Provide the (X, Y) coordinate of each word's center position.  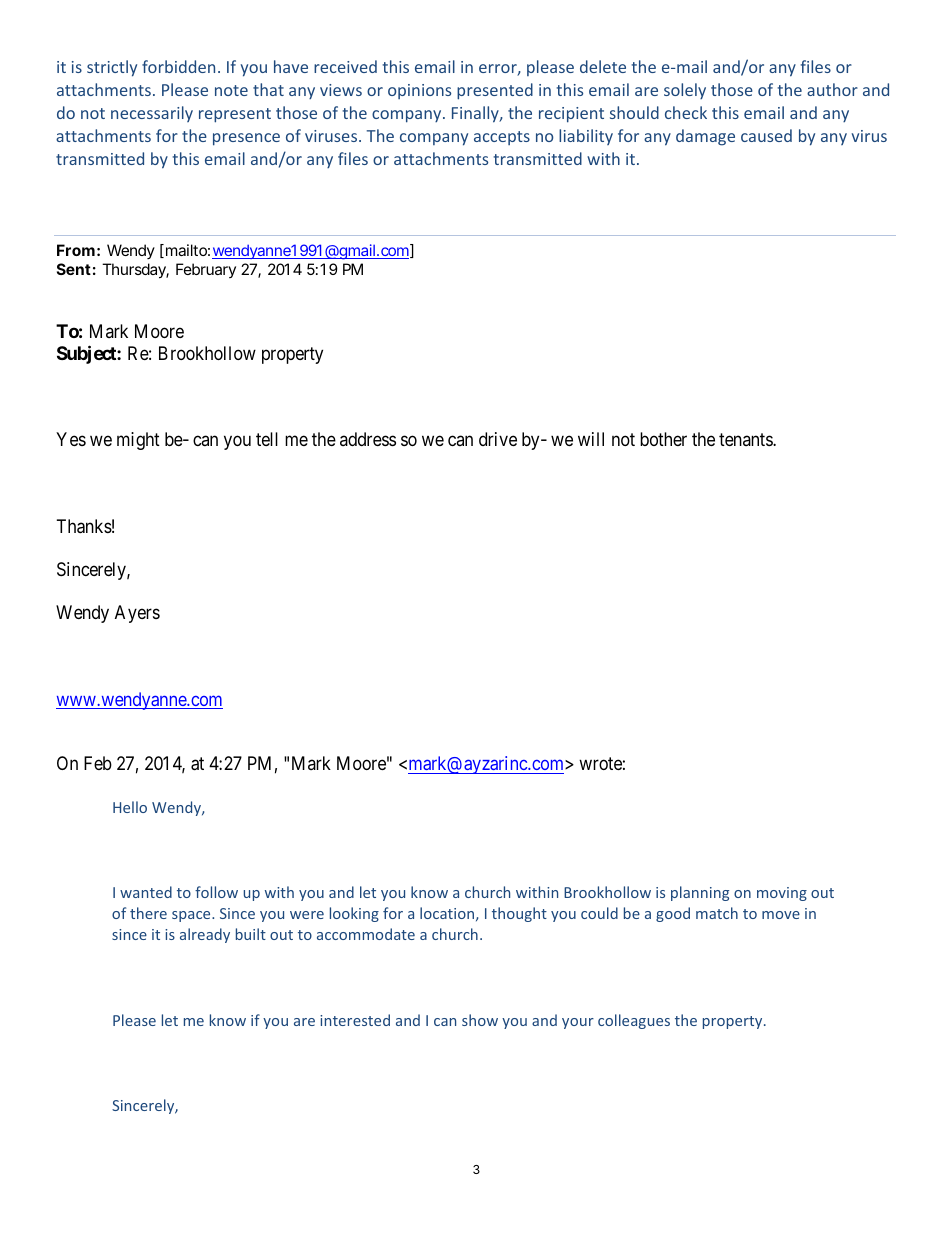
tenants (746, 440)
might (138, 441)
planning (700, 893)
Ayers (137, 614)
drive (498, 439)
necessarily (152, 114)
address (368, 439)
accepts (502, 138)
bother (663, 439)
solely (685, 91)
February (206, 270)
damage (705, 137)
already (205, 935)
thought (519, 914)
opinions (419, 91)
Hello (130, 807)
